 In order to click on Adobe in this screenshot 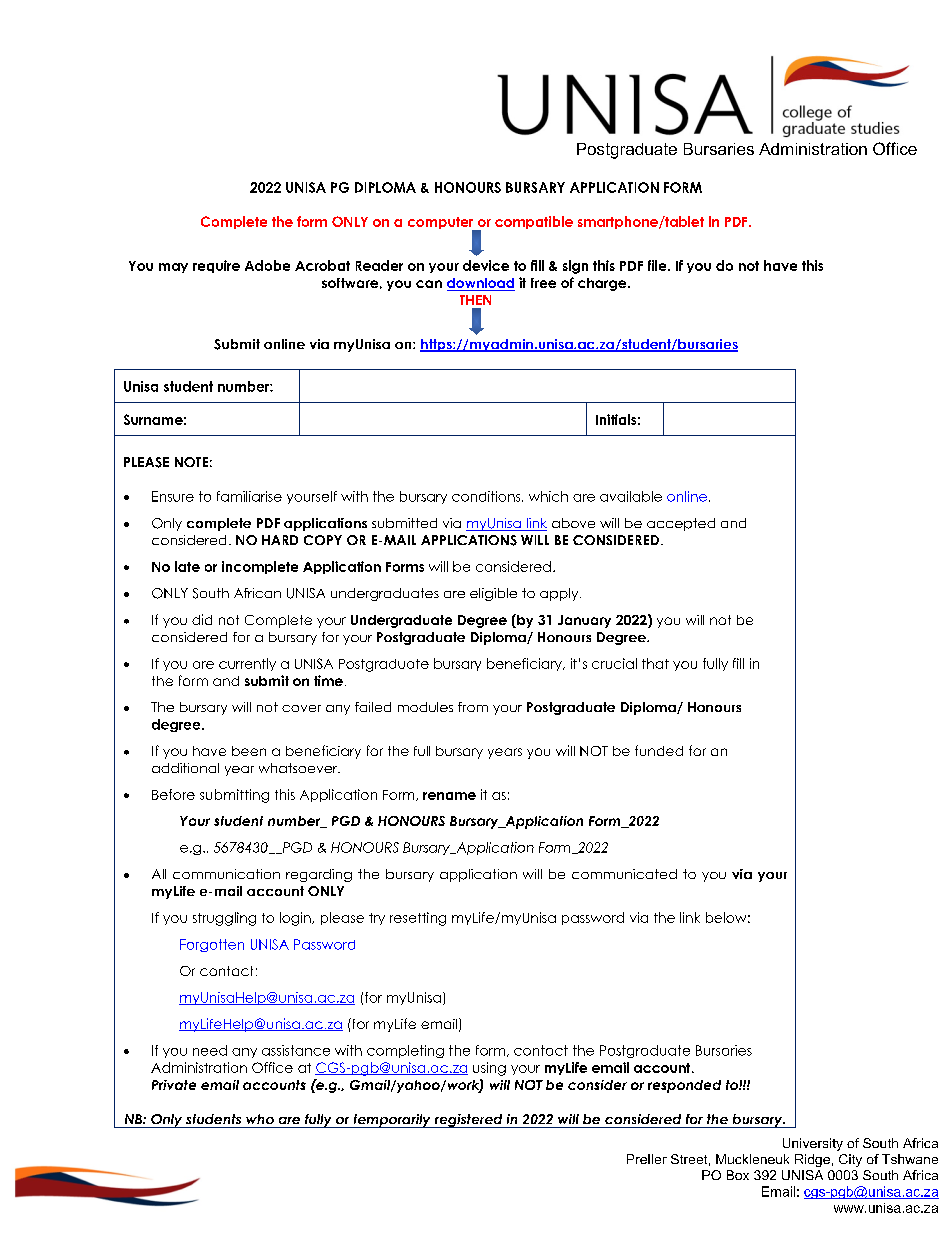, I will do `click(267, 265)`.
